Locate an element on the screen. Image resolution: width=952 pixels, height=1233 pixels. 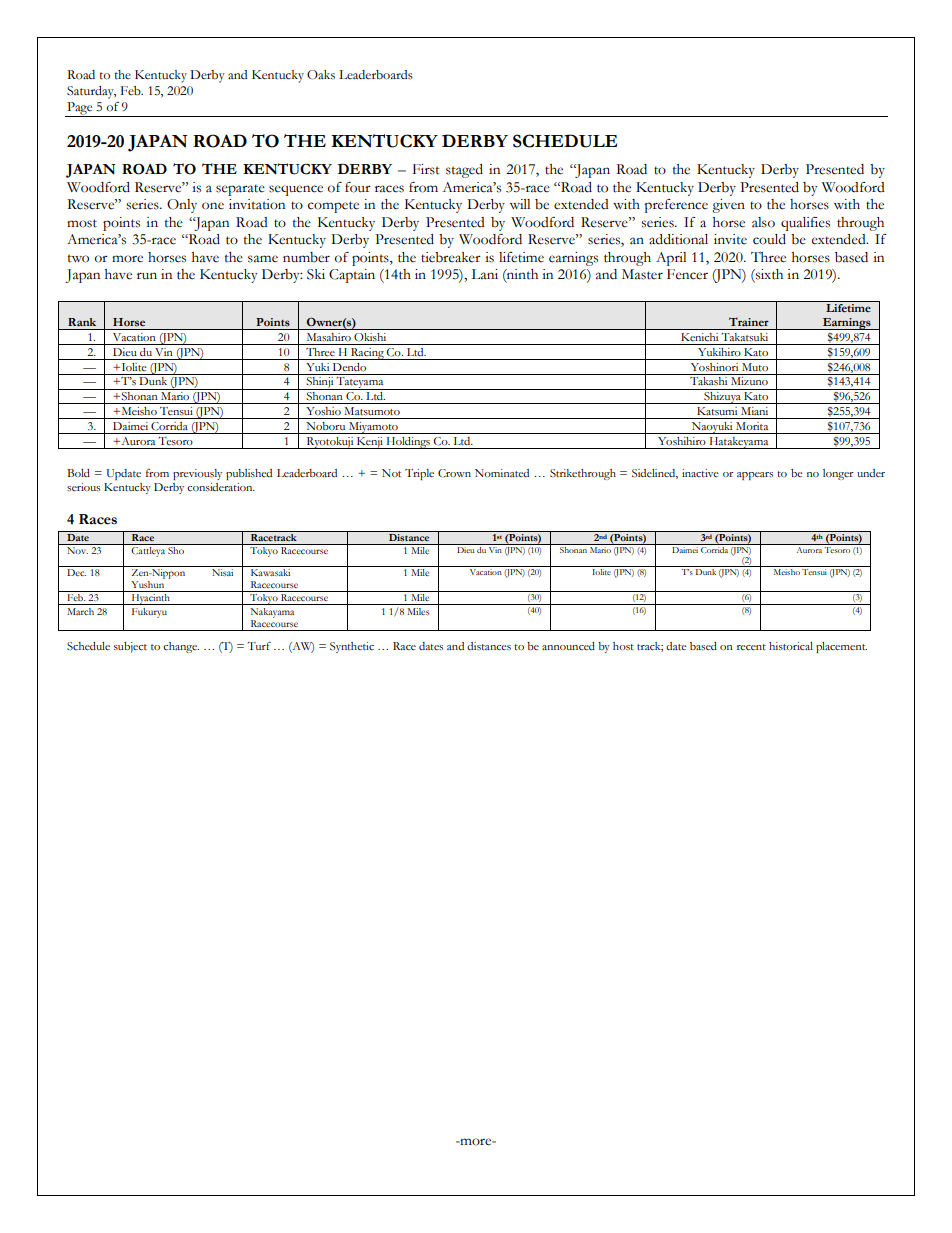
Trainer is located at coordinates (749, 321).
